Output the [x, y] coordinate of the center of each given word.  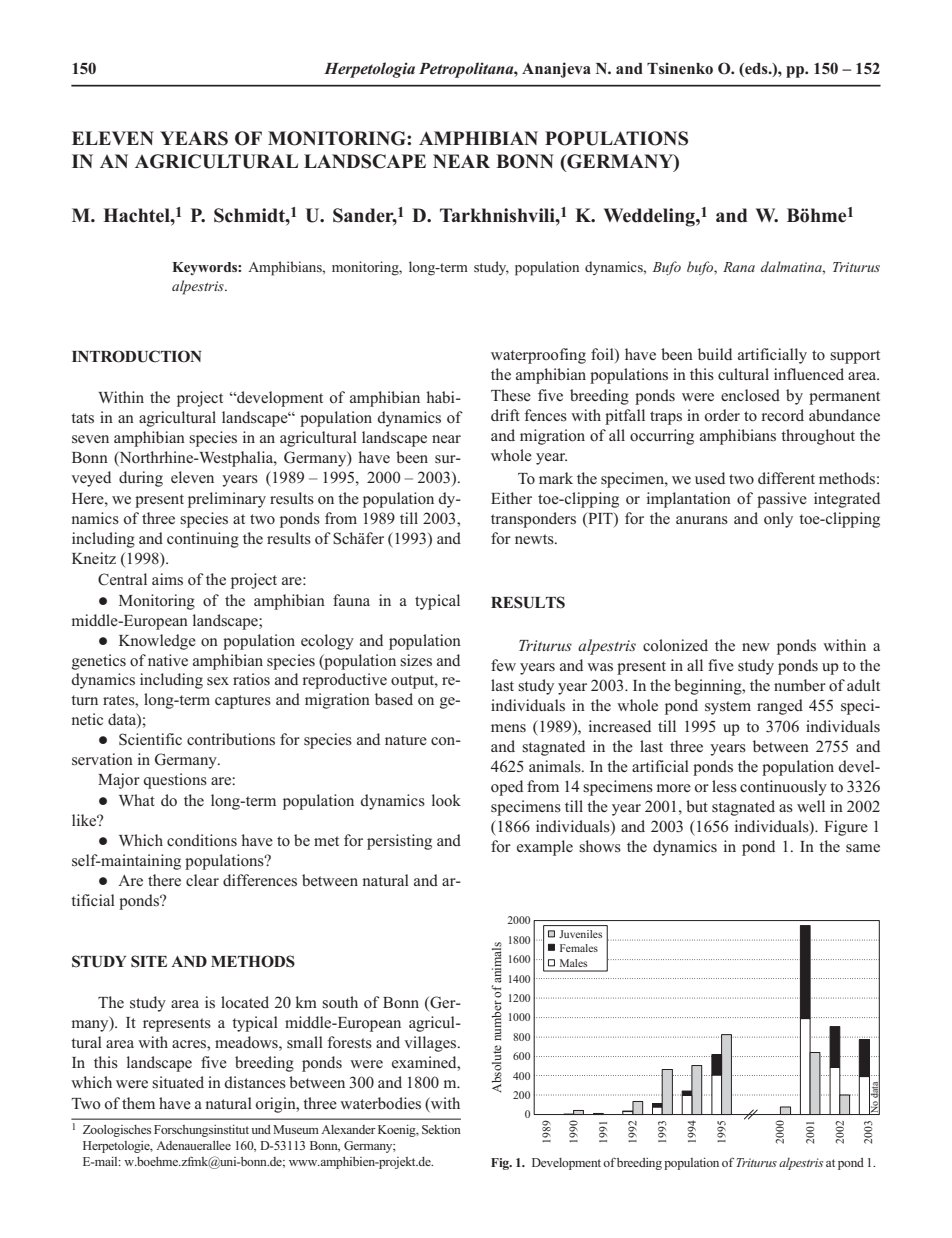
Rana [739, 267]
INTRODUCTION [137, 356]
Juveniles [580, 934]
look [446, 800]
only [778, 520]
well [811, 806]
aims [167, 579]
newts [535, 539]
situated [178, 1082]
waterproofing [538, 356]
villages [431, 1044]
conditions [202, 840]
